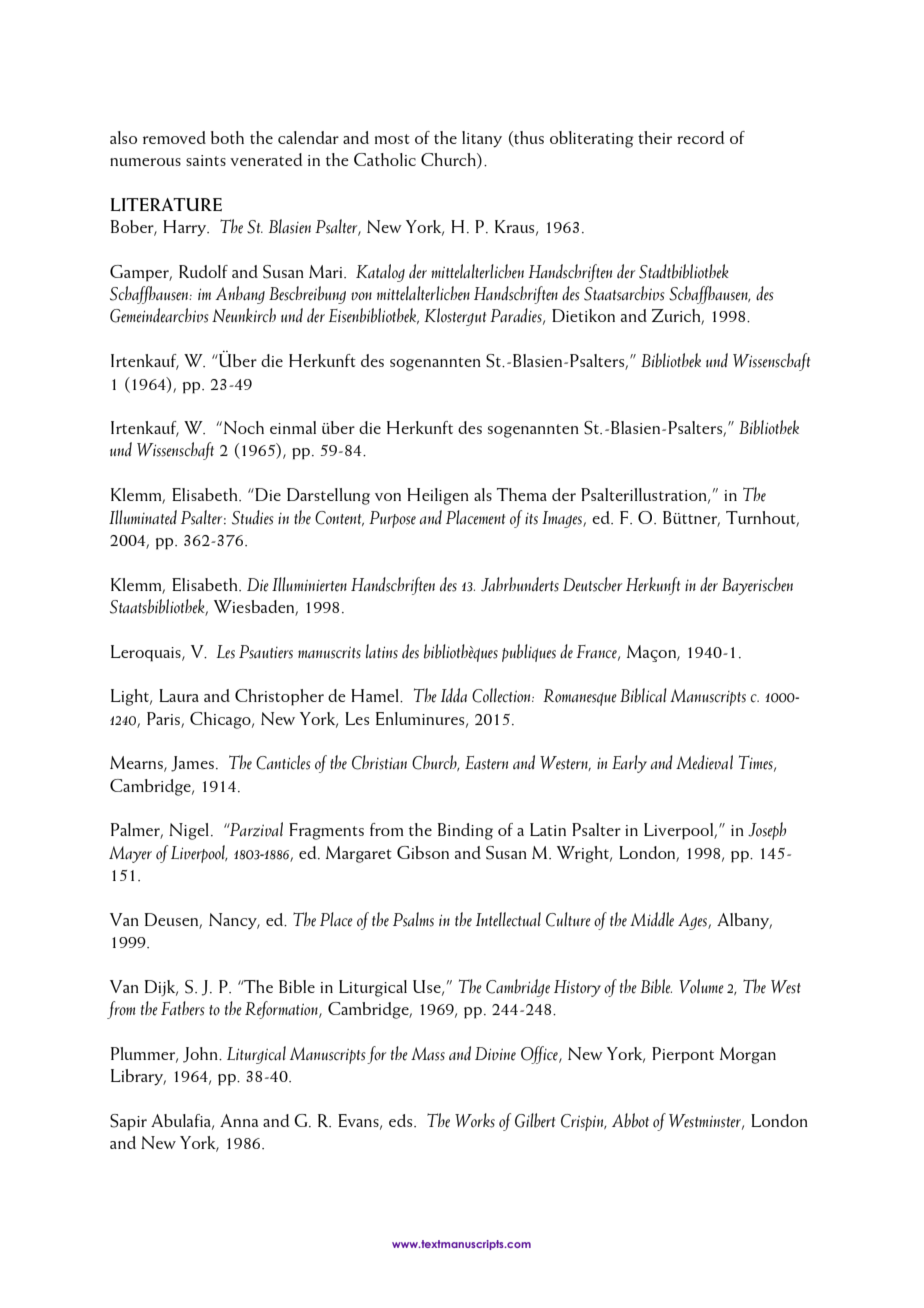  I want to click on Eastern, so click(486, 763).
